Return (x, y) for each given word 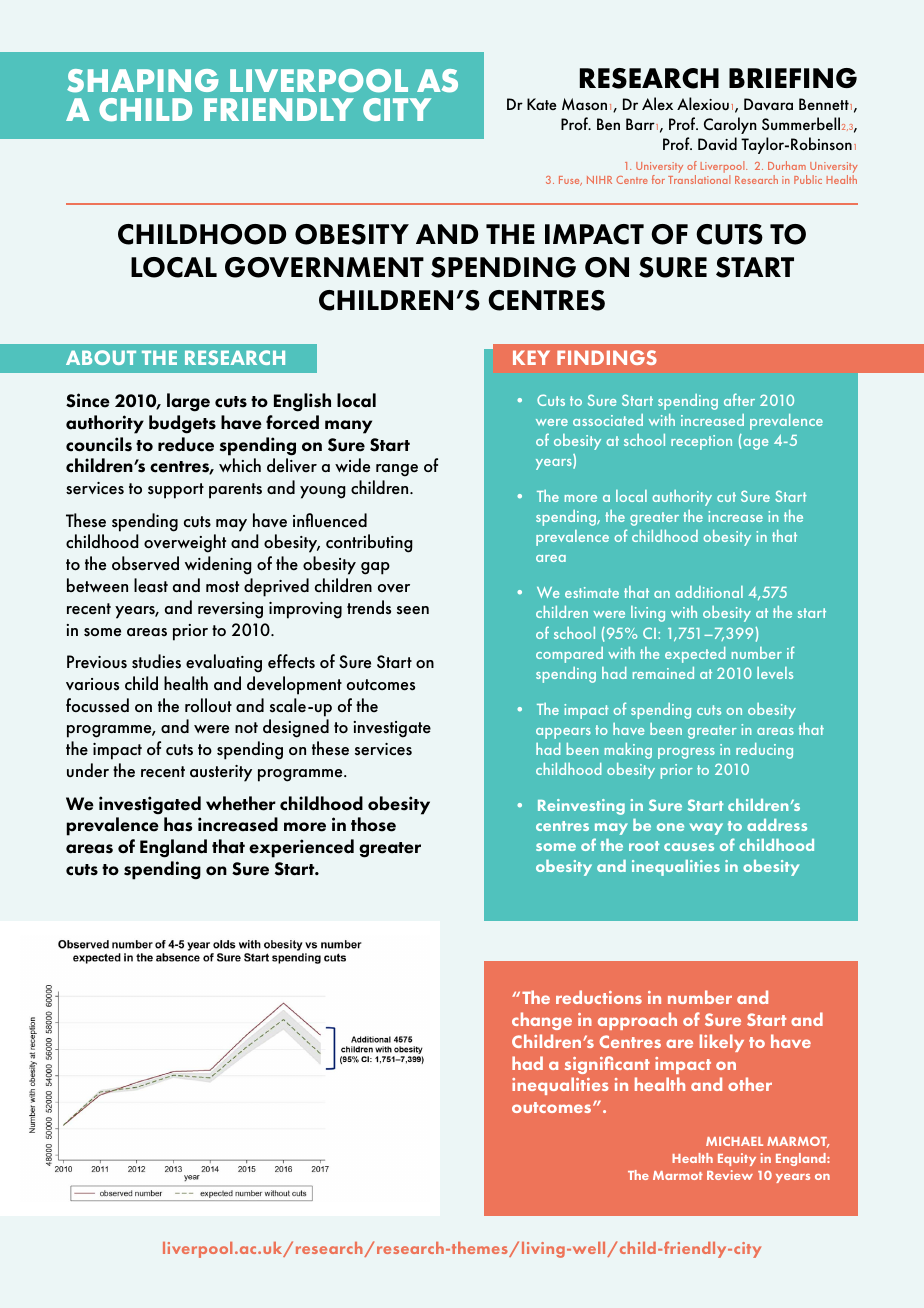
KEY (531, 357)
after (739, 399)
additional (709, 592)
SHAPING (143, 81)
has (178, 824)
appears (563, 733)
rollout (208, 705)
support (176, 491)
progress (686, 753)
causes (689, 847)
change (542, 1021)
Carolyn (730, 125)
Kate (542, 104)
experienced (301, 848)
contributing (369, 543)
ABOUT (101, 357)
